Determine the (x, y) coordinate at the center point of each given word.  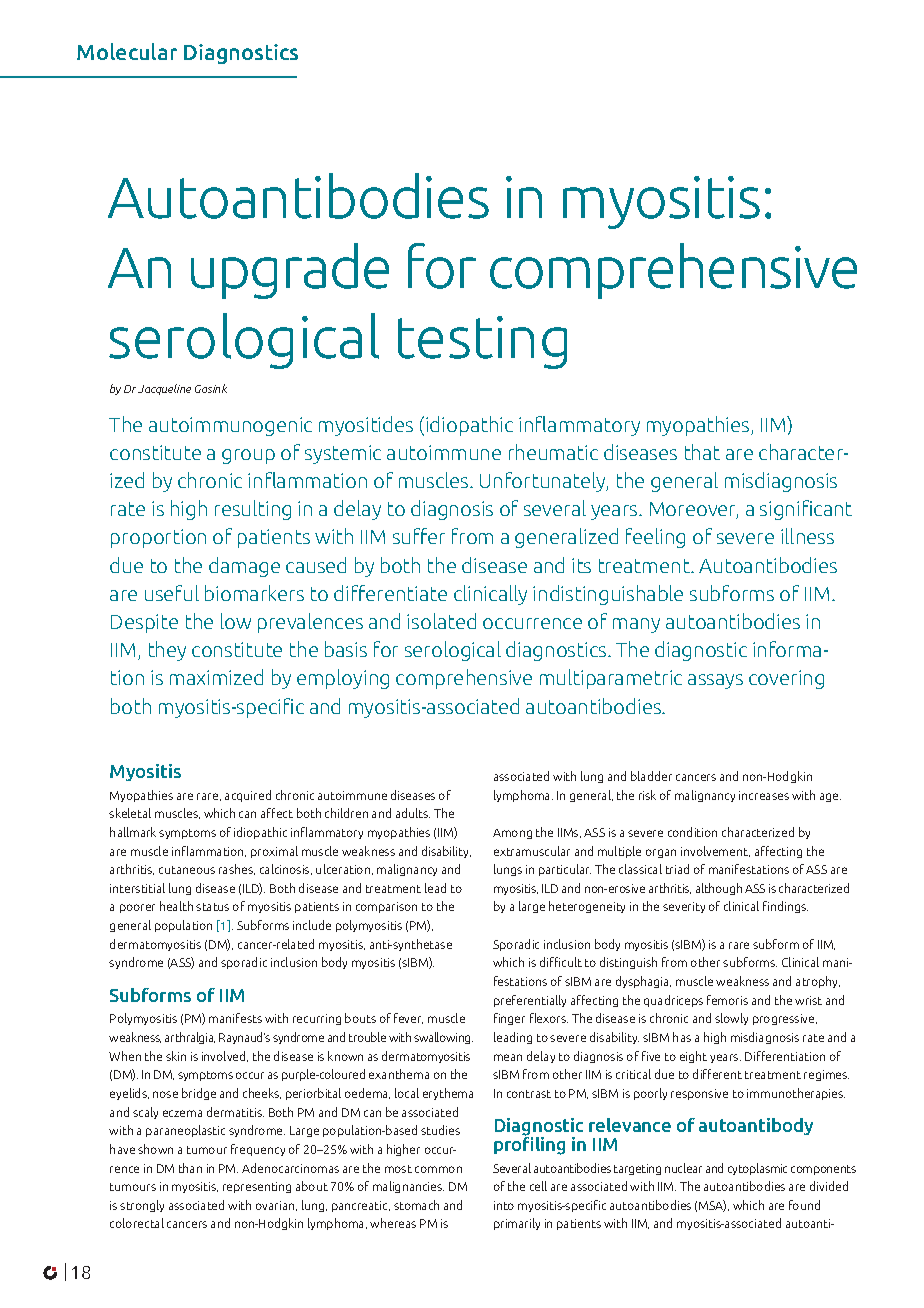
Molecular (127, 51)
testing (482, 342)
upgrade (290, 271)
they (167, 651)
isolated (441, 621)
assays (715, 681)
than (190, 1168)
